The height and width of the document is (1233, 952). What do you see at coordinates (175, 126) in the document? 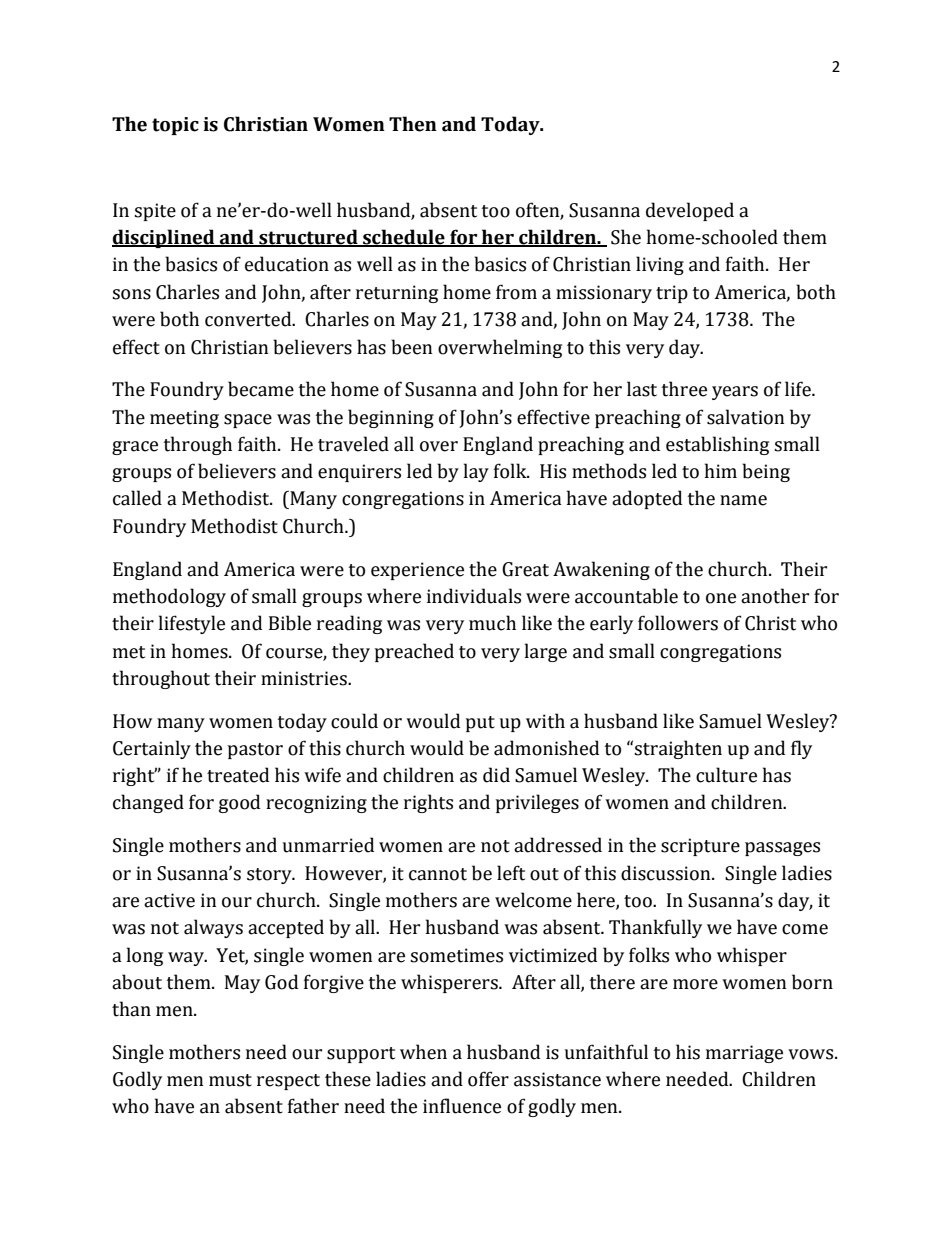
I see `topic` at bounding box center [175, 126].
